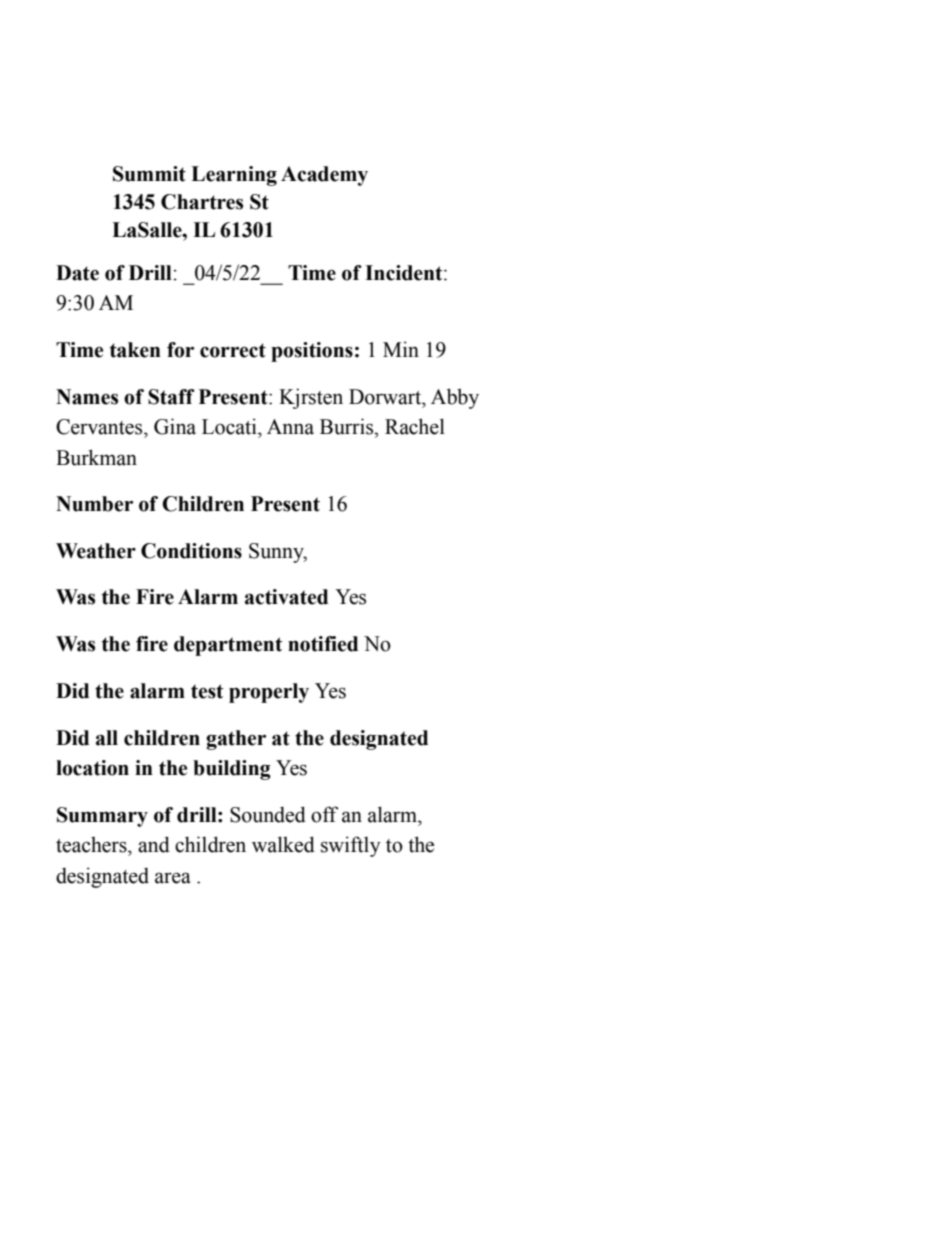  What do you see at coordinates (415, 426) in the screenshot?
I see `Rachel` at bounding box center [415, 426].
